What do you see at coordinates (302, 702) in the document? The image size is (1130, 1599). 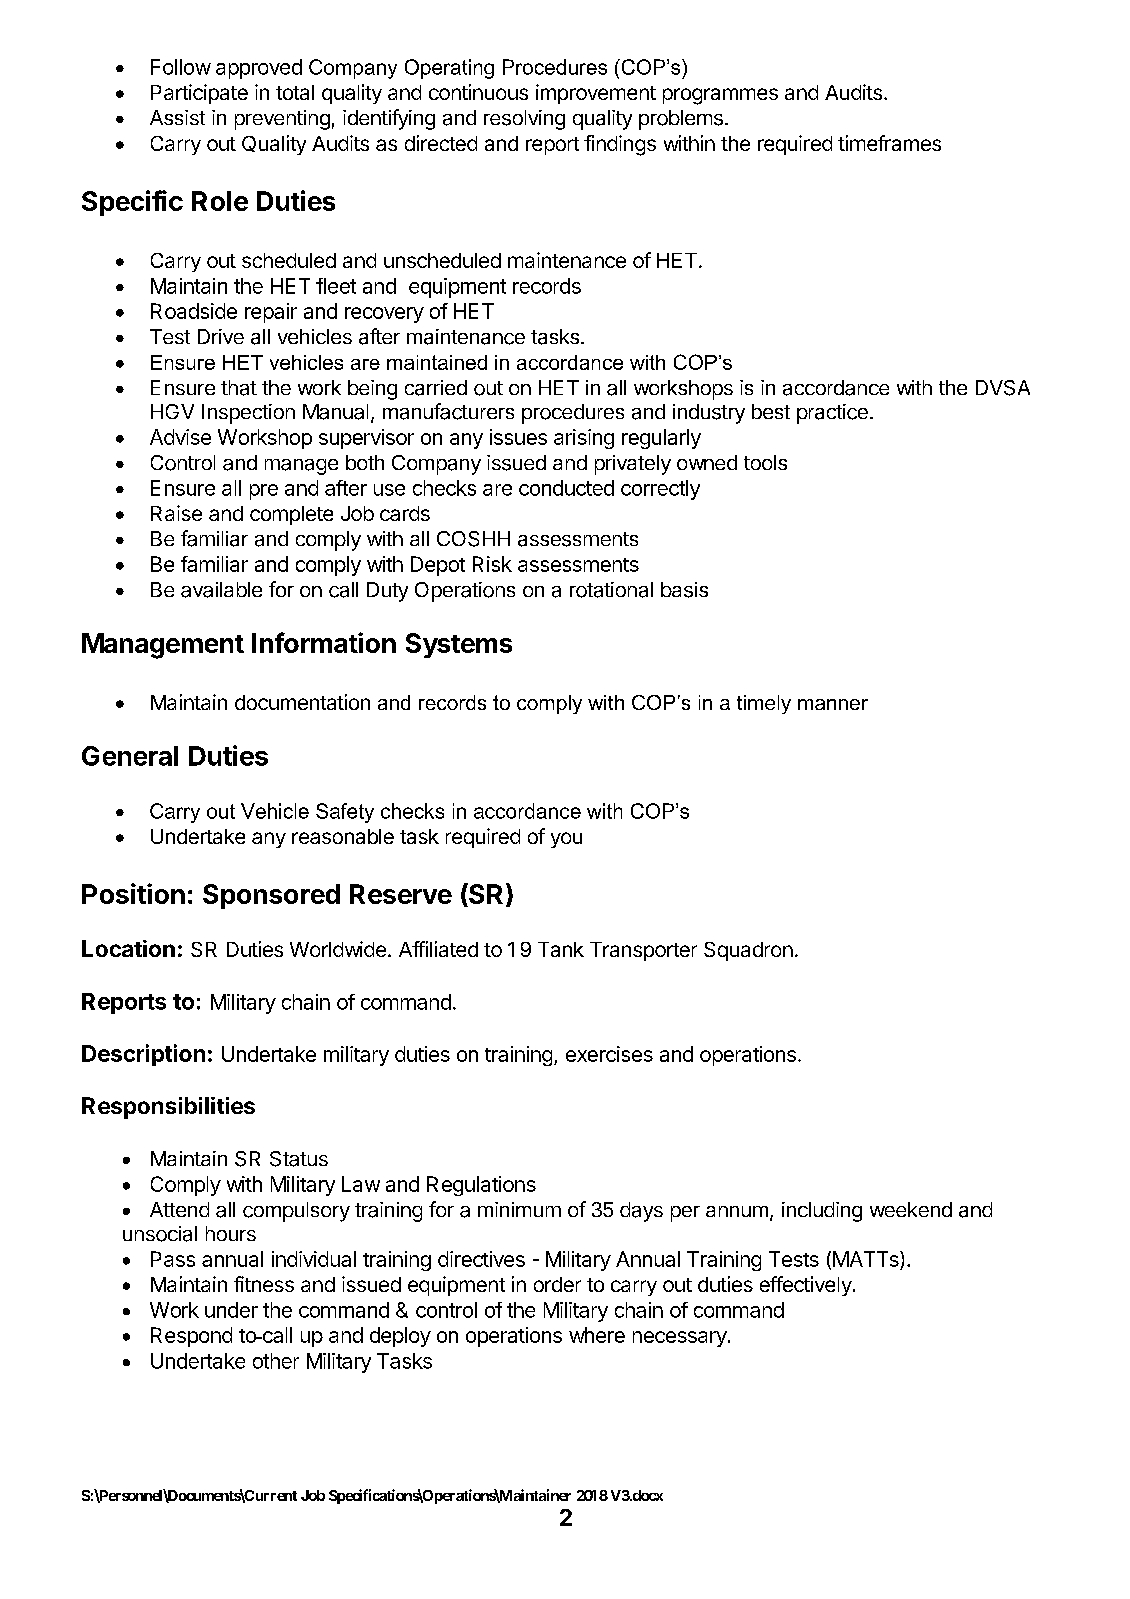 I see `documentation` at bounding box center [302, 702].
